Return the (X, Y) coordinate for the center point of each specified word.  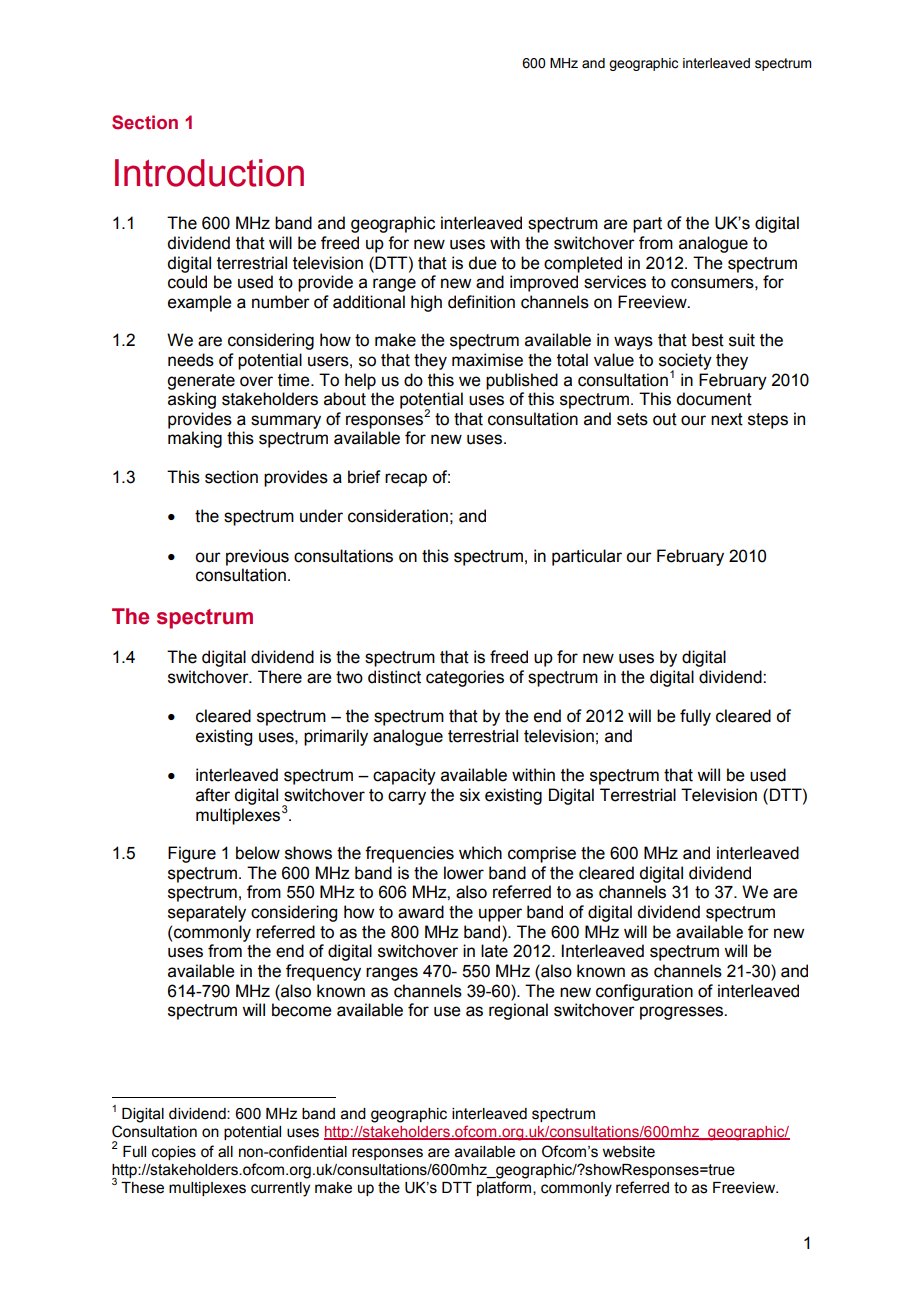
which (480, 853)
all (225, 1152)
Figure (192, 854)
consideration (398, 516)
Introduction (209, 173)
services (615, 282)
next (727, 419)
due (482, 263)
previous (257, 557)
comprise (542, 854)
